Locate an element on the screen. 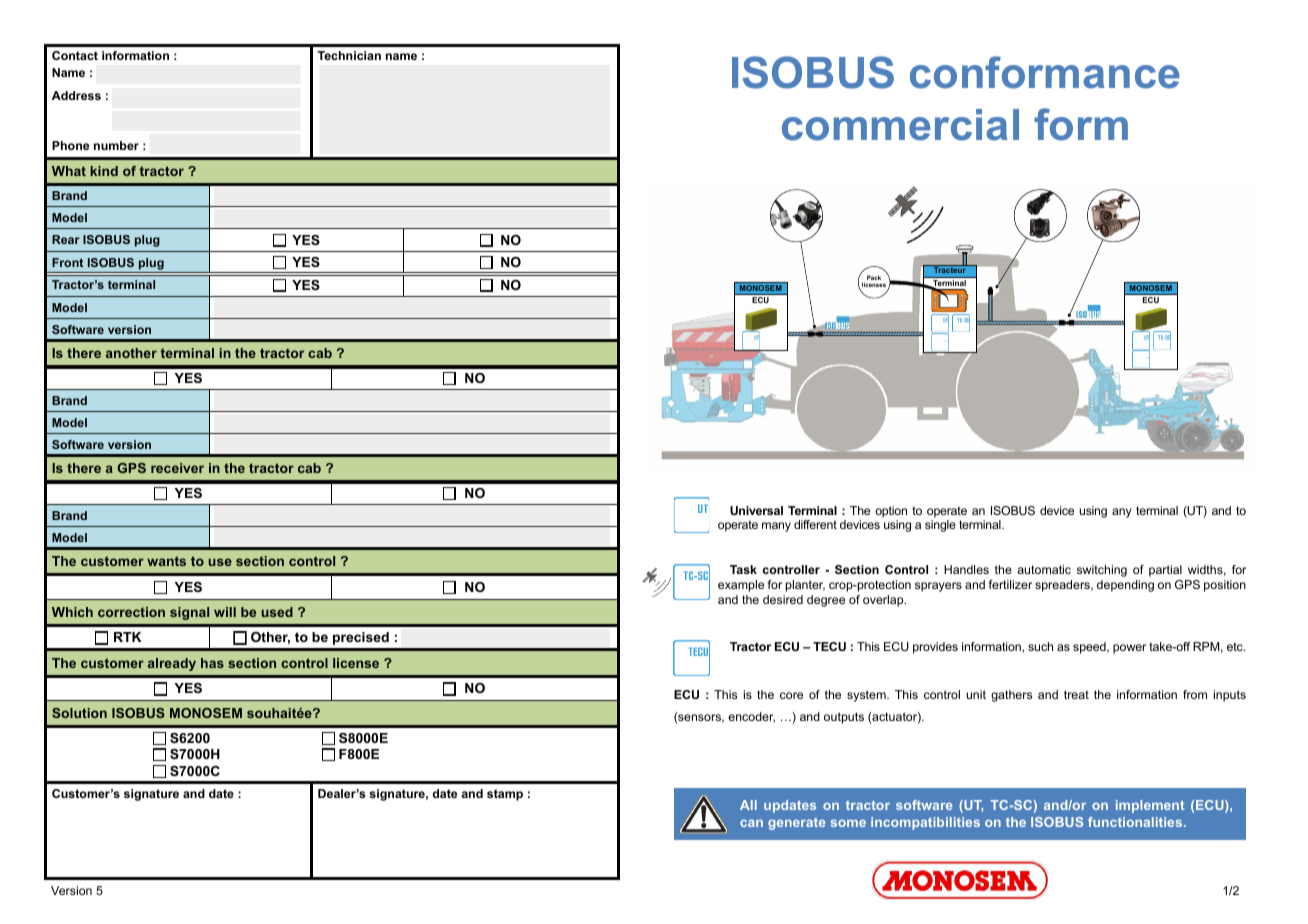 This screenshot has height=924, width=1308. Front is located at coordinates (67, 262).
